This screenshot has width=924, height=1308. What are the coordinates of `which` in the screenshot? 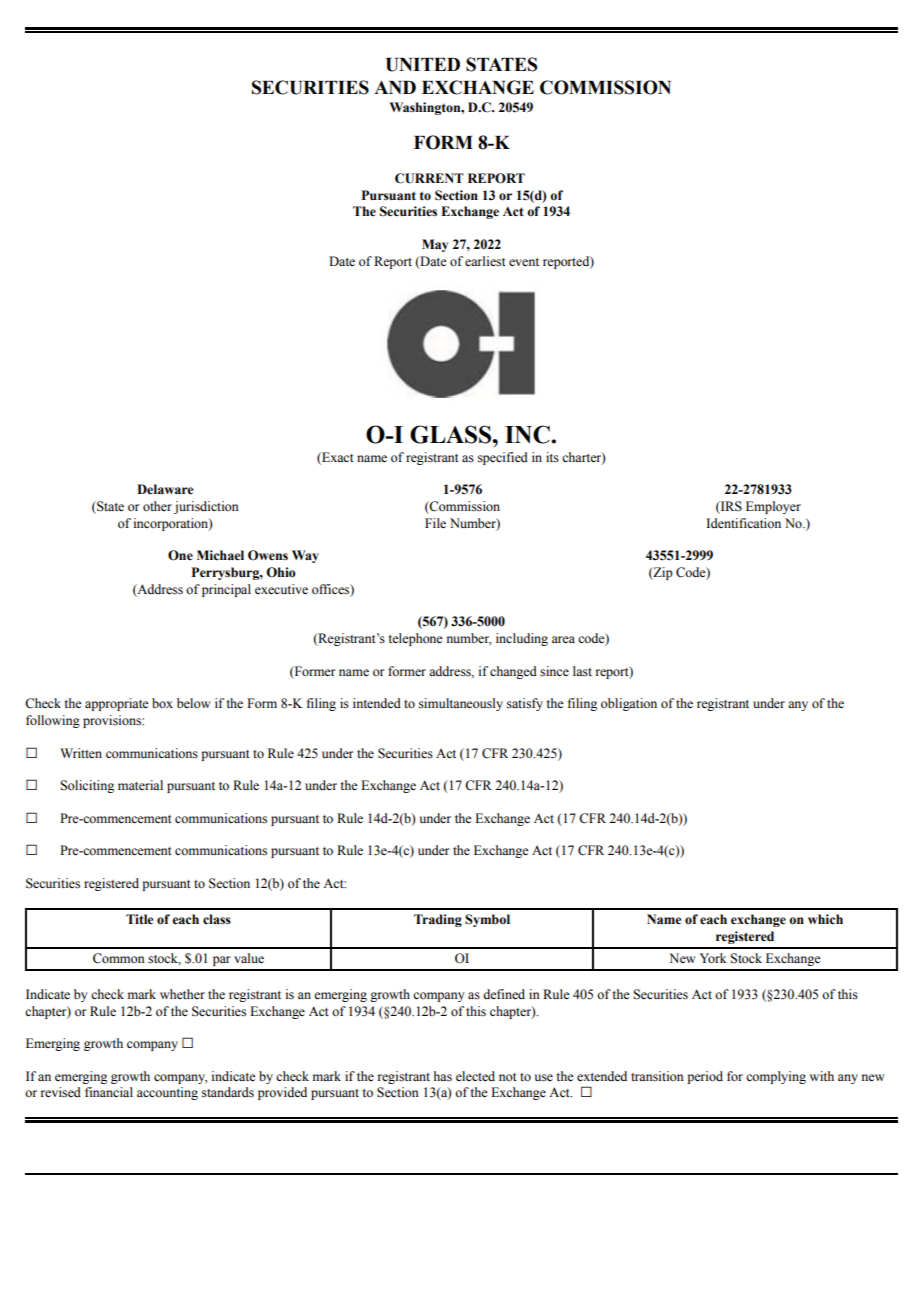 It's located at (825, 919).
